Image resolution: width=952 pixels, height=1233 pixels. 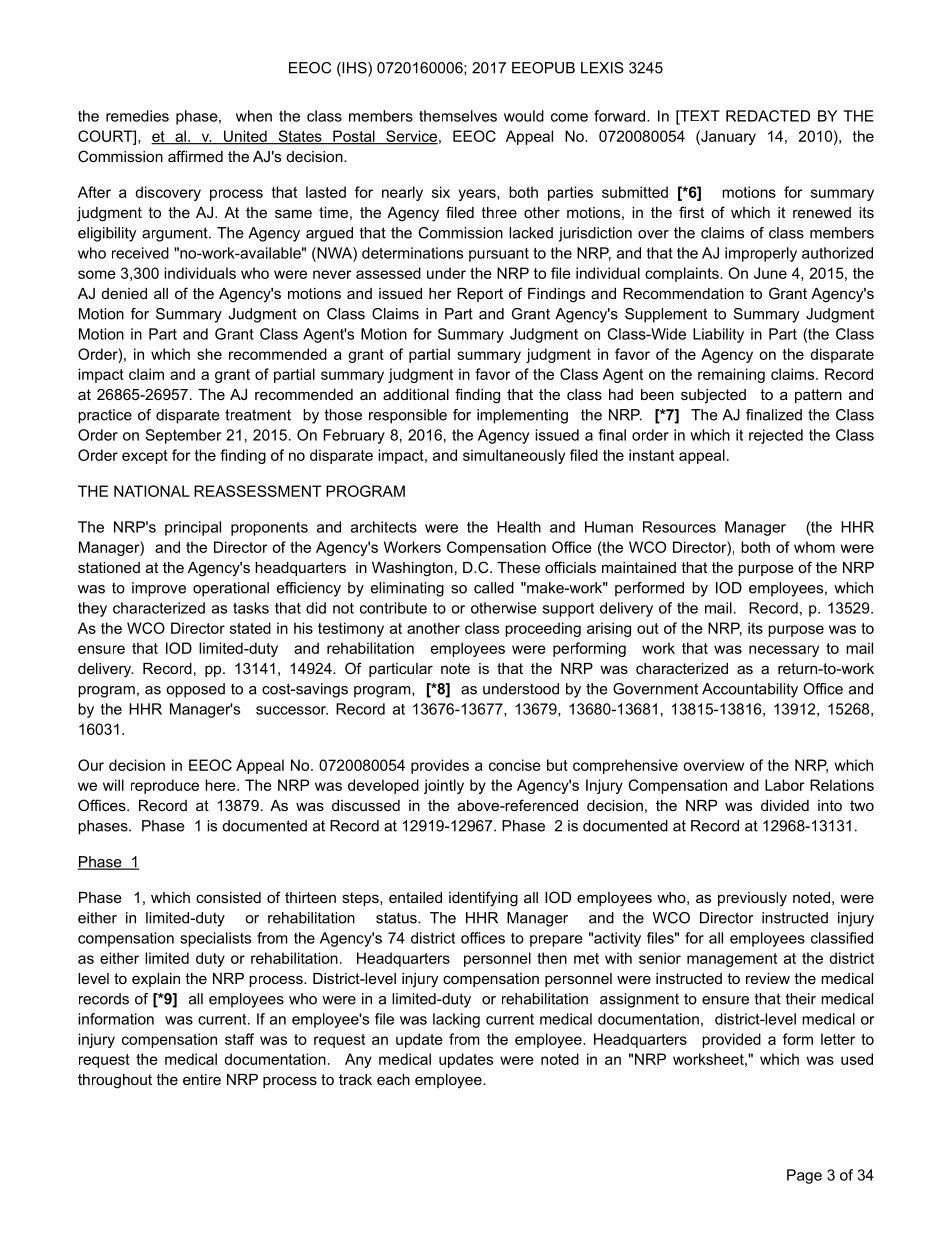 What do you see at coordinates (458, 116) in the page?
I see `themselves` at bounding box center [458, 116].
